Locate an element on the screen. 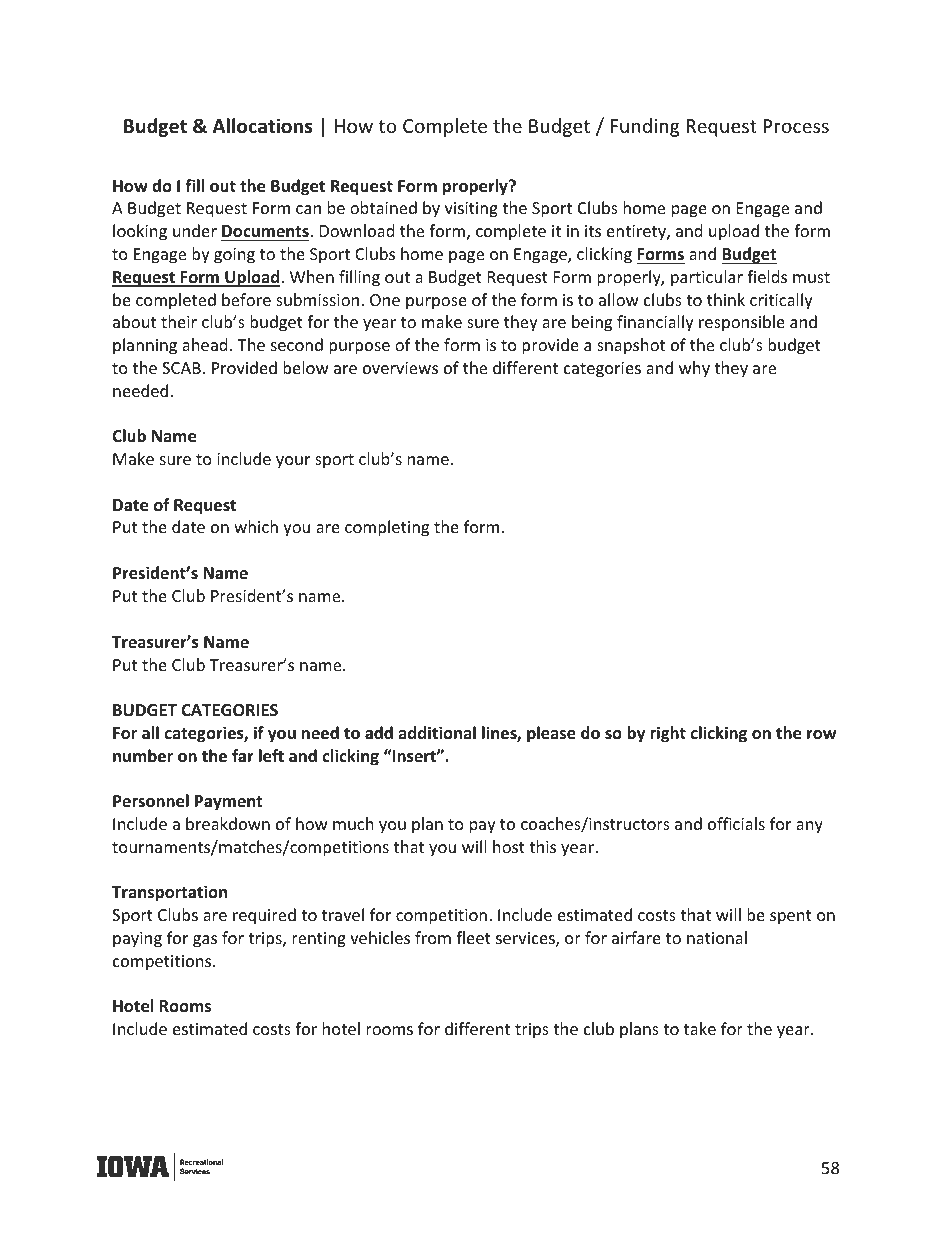 This screenshot has height=1233, width=952. gas is located at coordinates (205, 941).
